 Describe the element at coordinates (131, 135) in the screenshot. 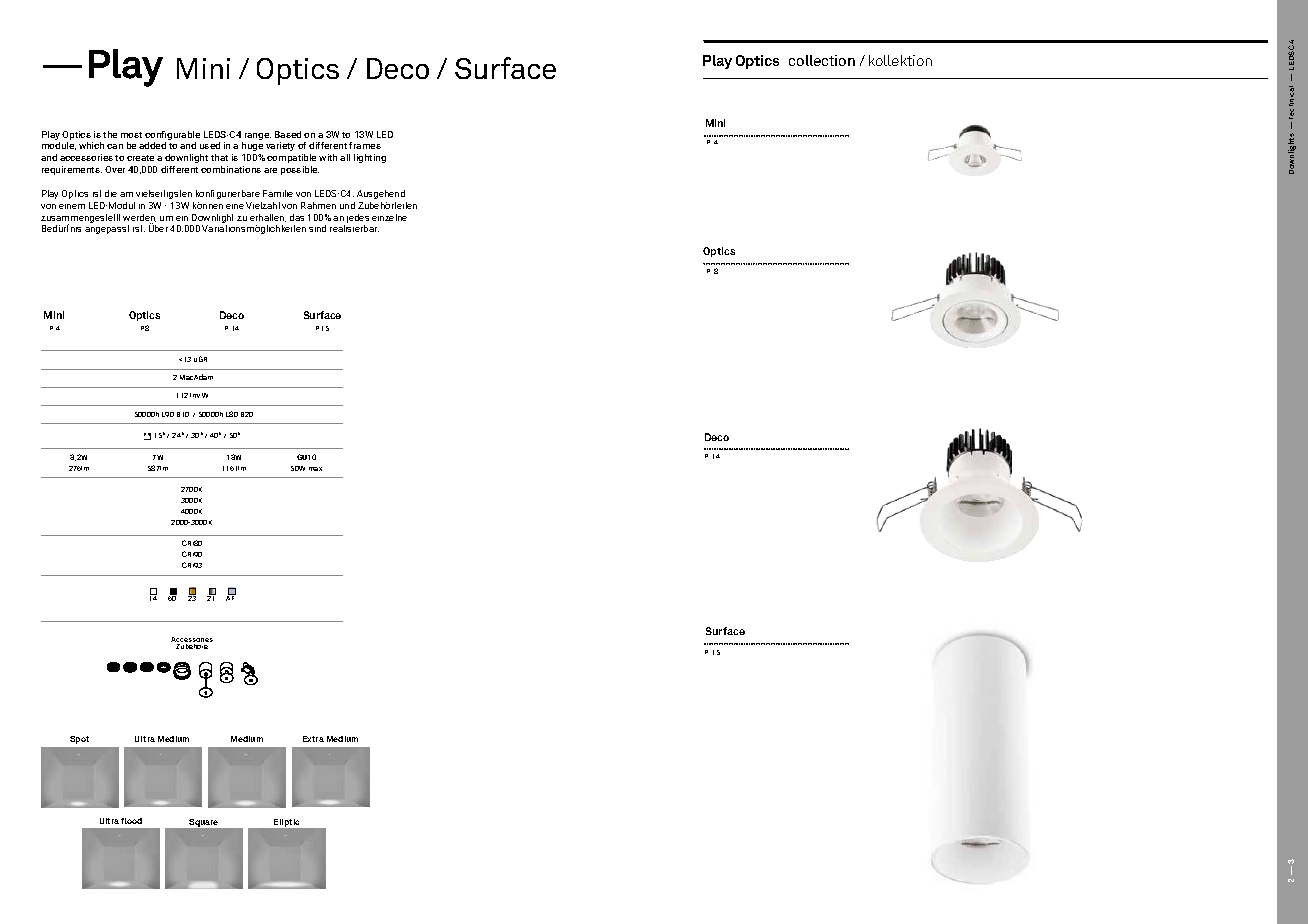

I see `most` at that location.
